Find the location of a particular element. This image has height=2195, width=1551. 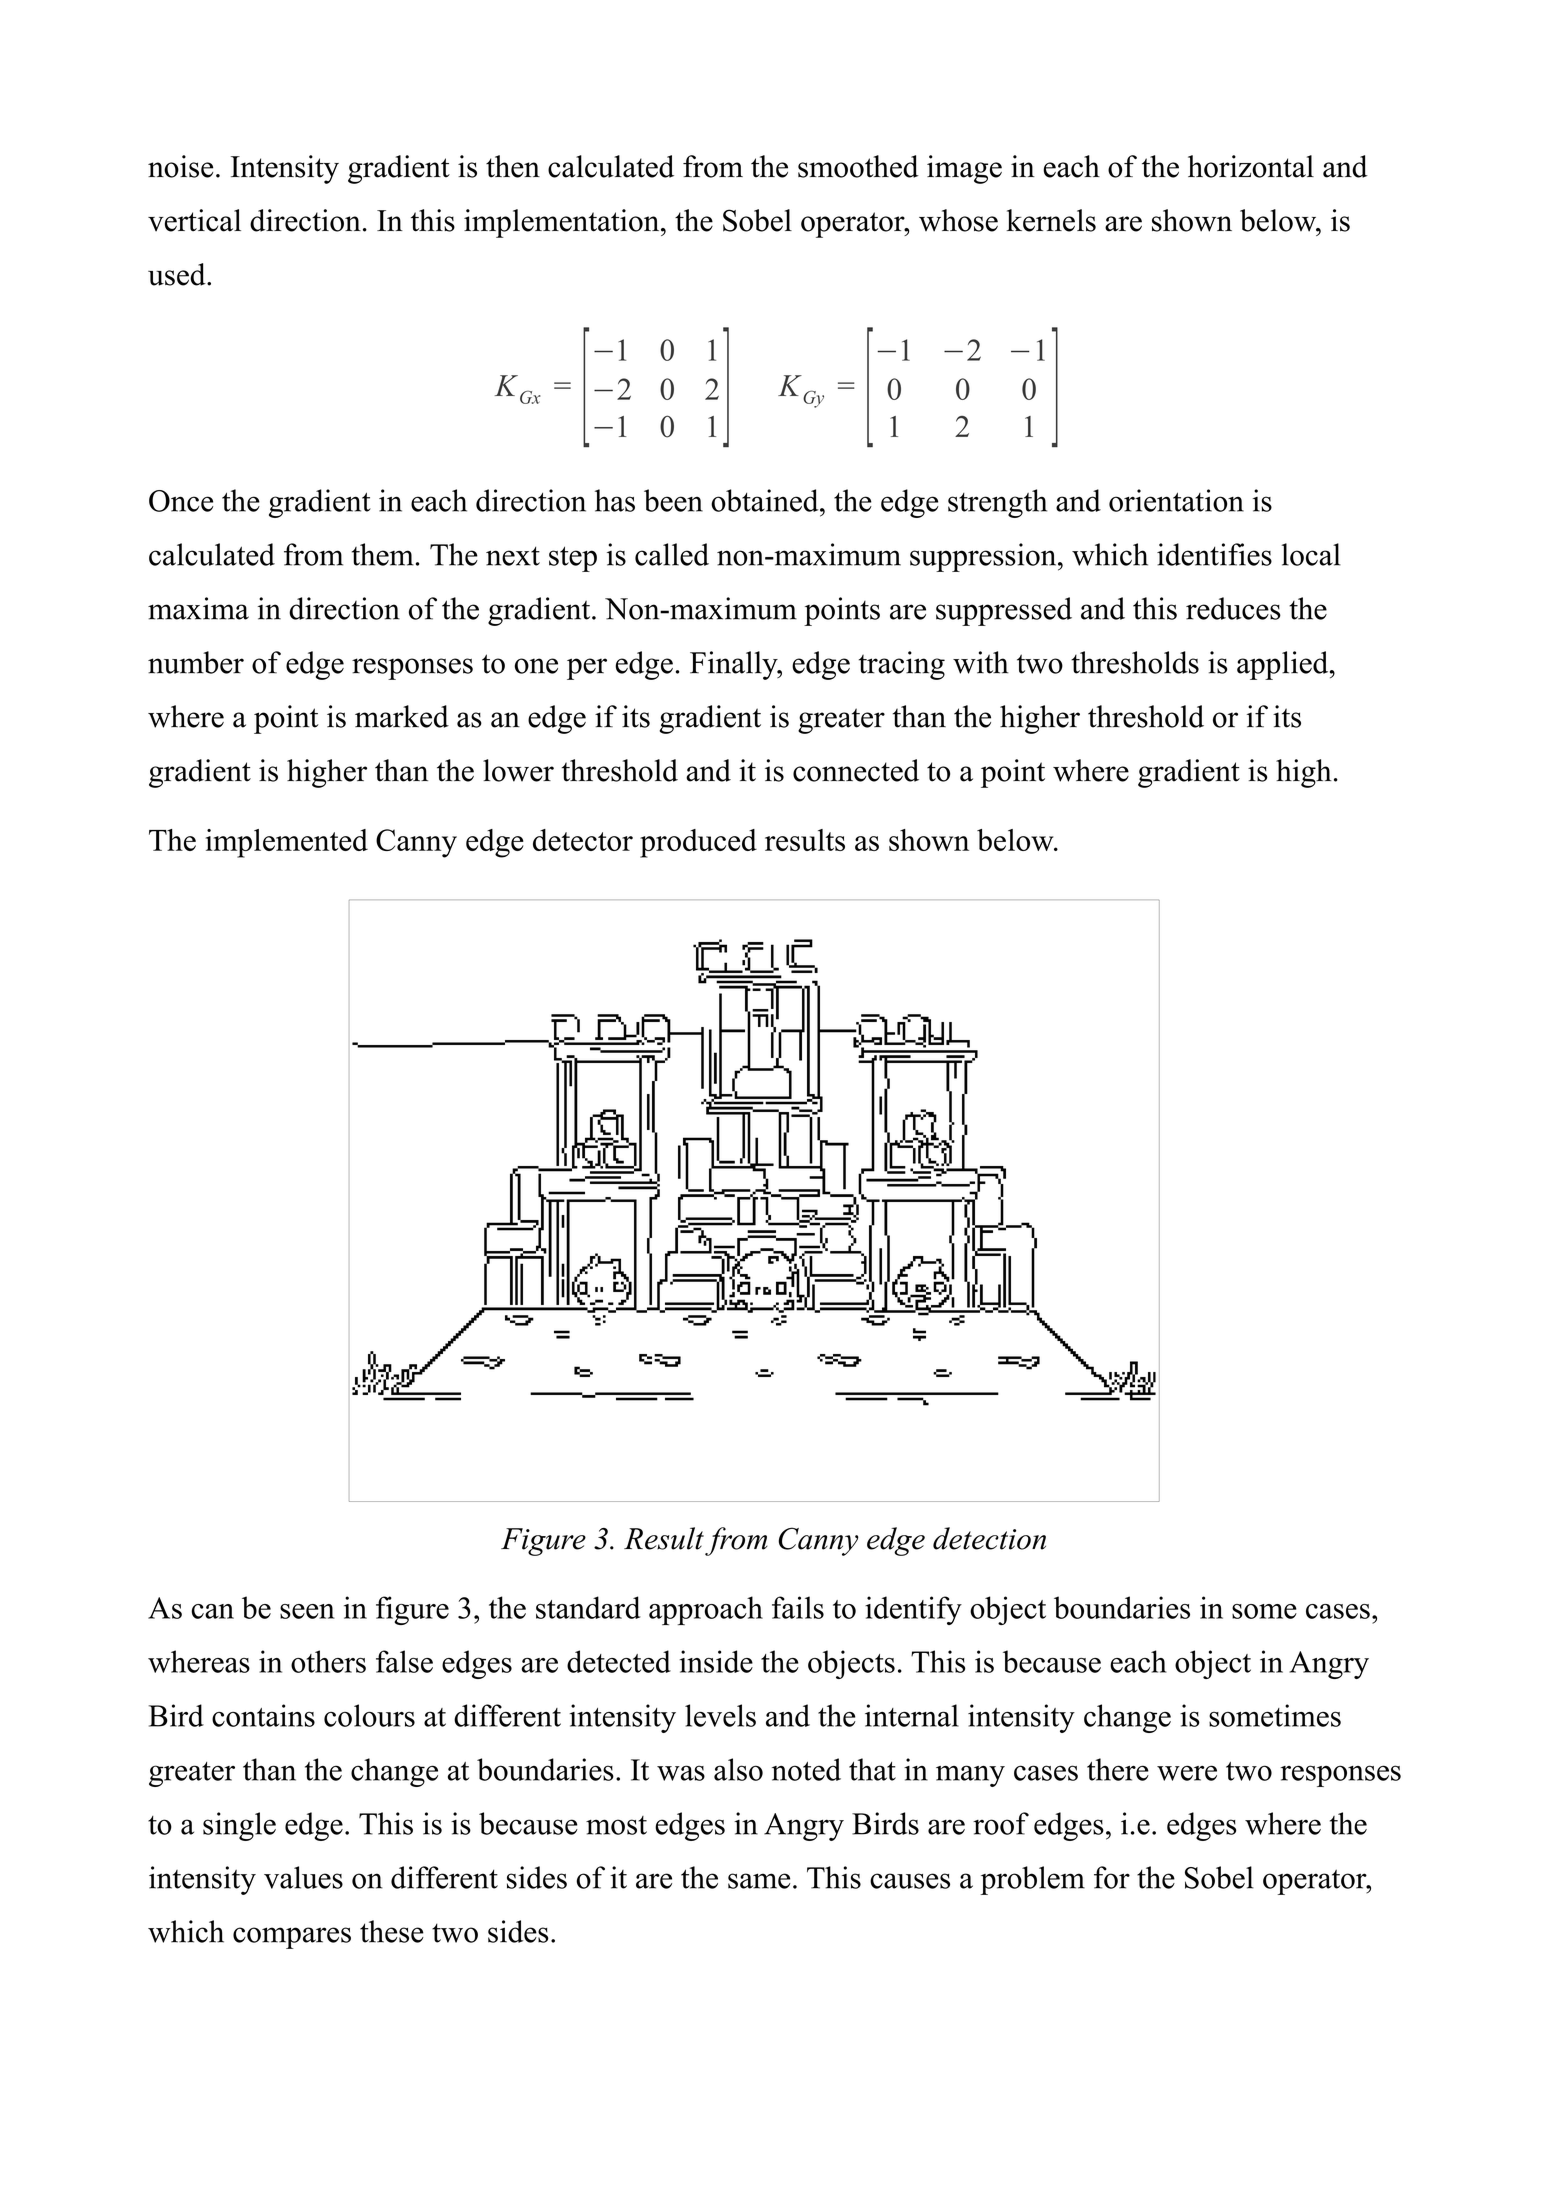

detection is located at coordinates (989, 1538).
